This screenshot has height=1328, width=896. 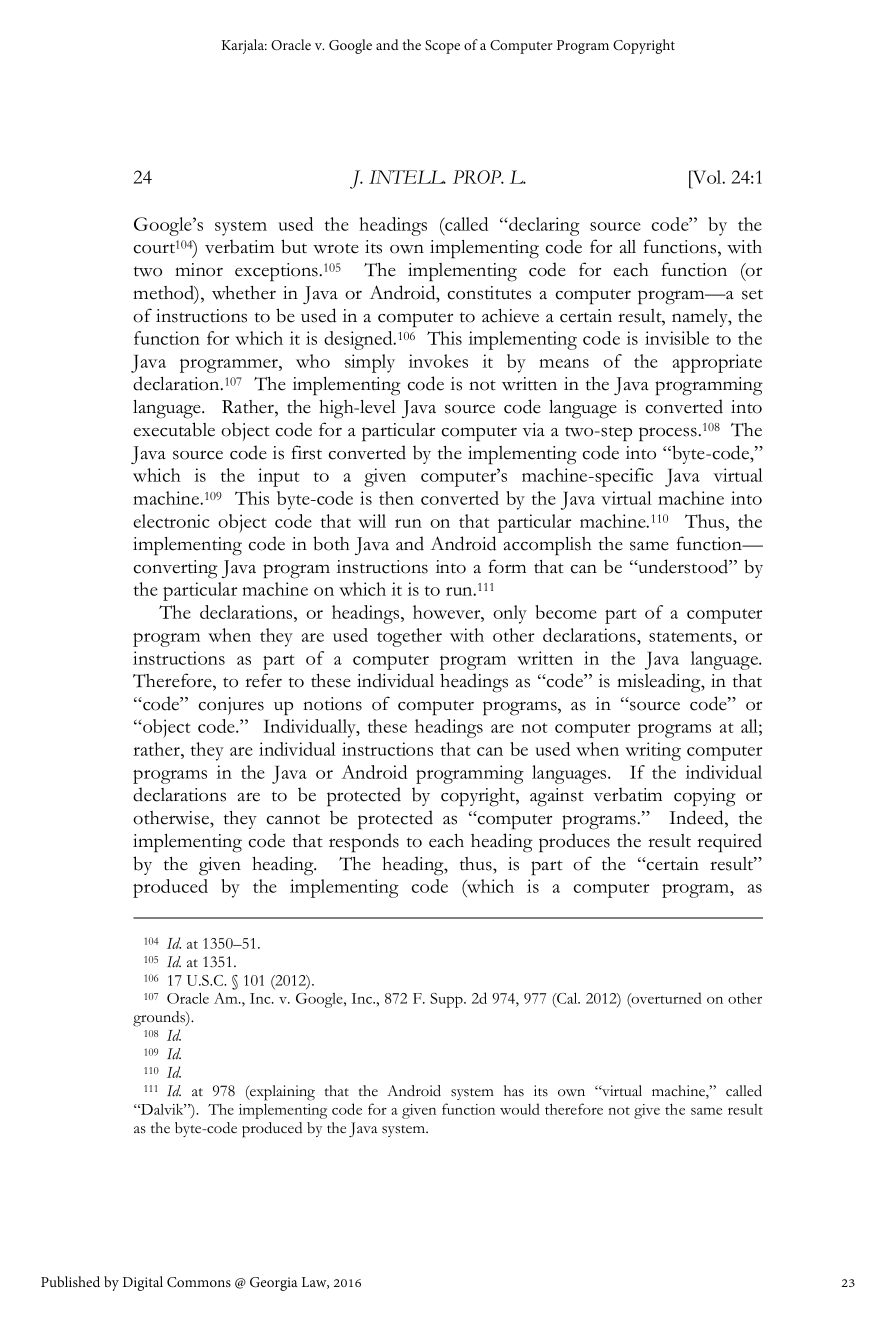 What do you see at coordinates (231, 706) in the screenshot?
I see `conjures` at bounding box center [231, 706].
